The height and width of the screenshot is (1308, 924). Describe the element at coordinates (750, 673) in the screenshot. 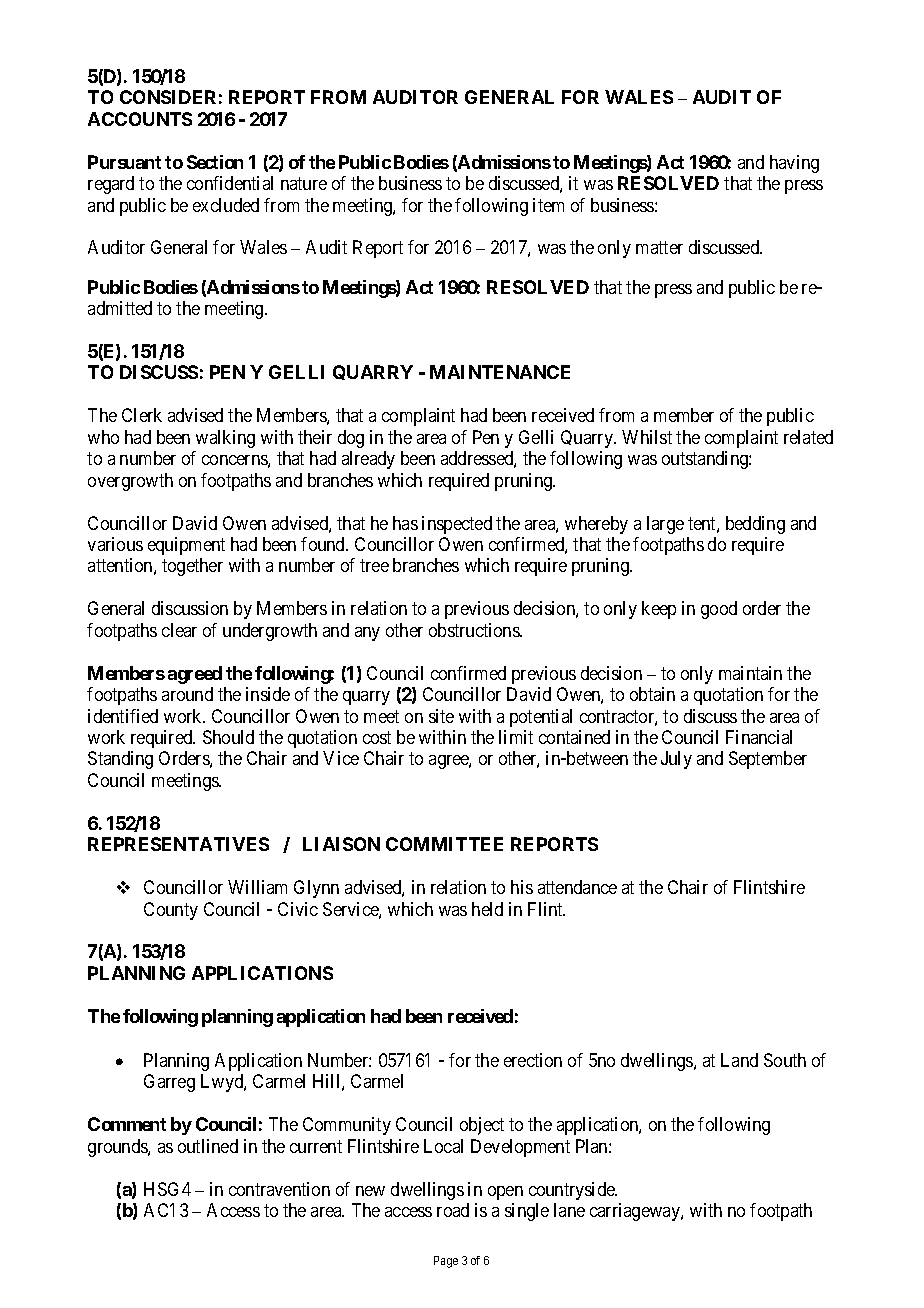

I see `maintain` at that location.
